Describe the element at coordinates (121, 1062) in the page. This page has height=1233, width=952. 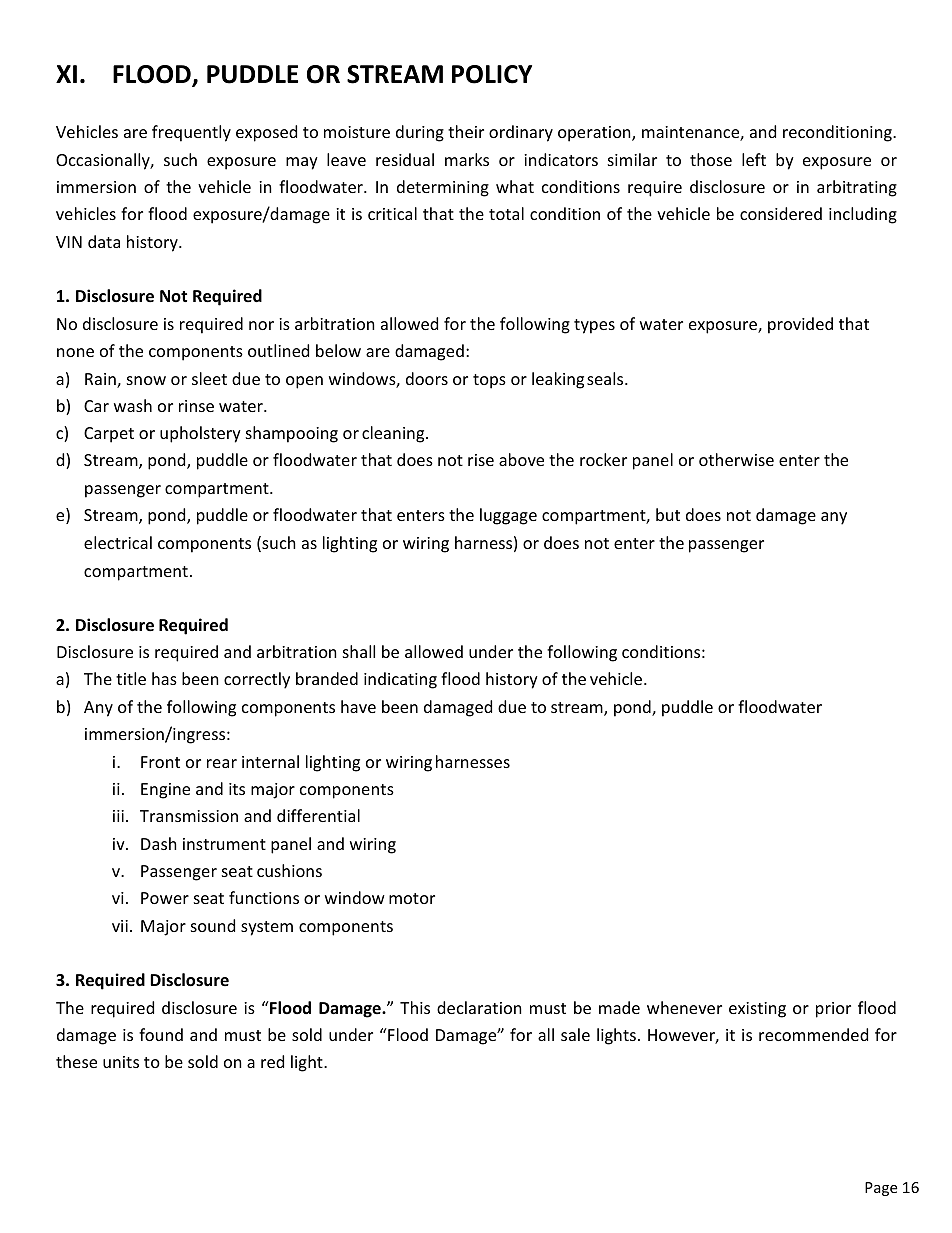
I see `units` at that location.
